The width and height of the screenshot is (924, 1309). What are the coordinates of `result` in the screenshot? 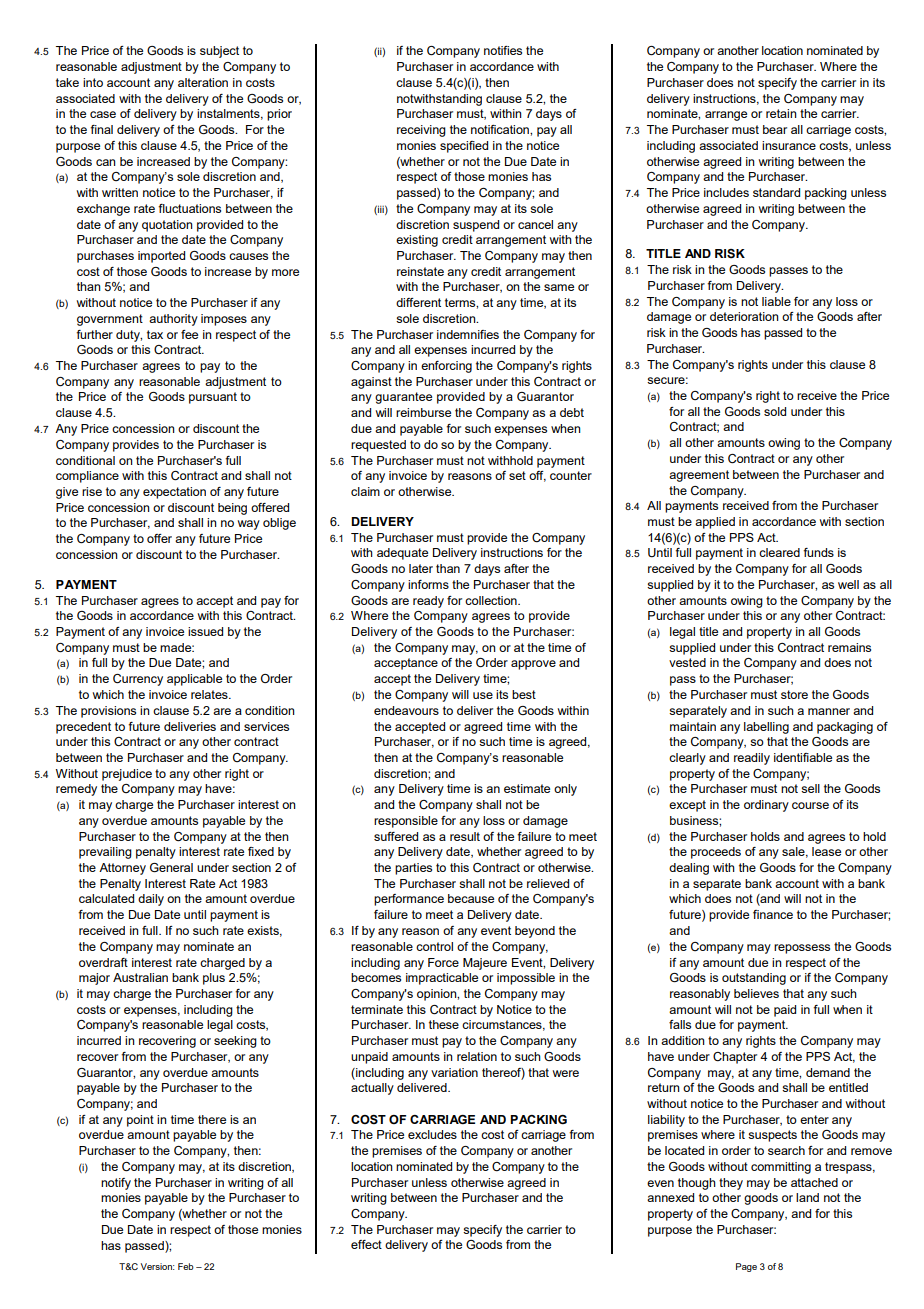 It's located at (465, 836).
